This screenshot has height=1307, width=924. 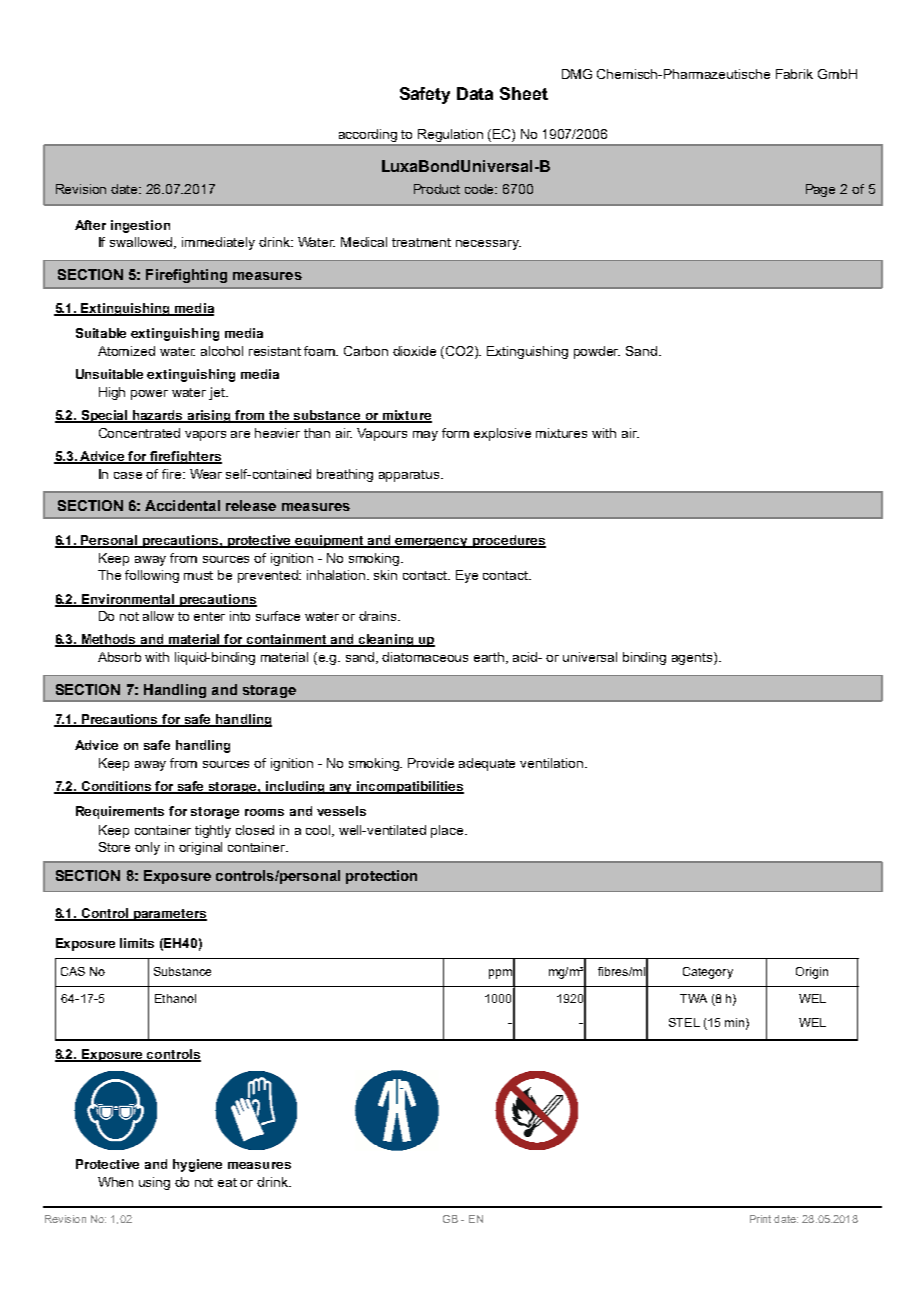 What do you see at coordinates (597, 352) in the screenshot?
I see `powder` at bounding box center [597, 352].
